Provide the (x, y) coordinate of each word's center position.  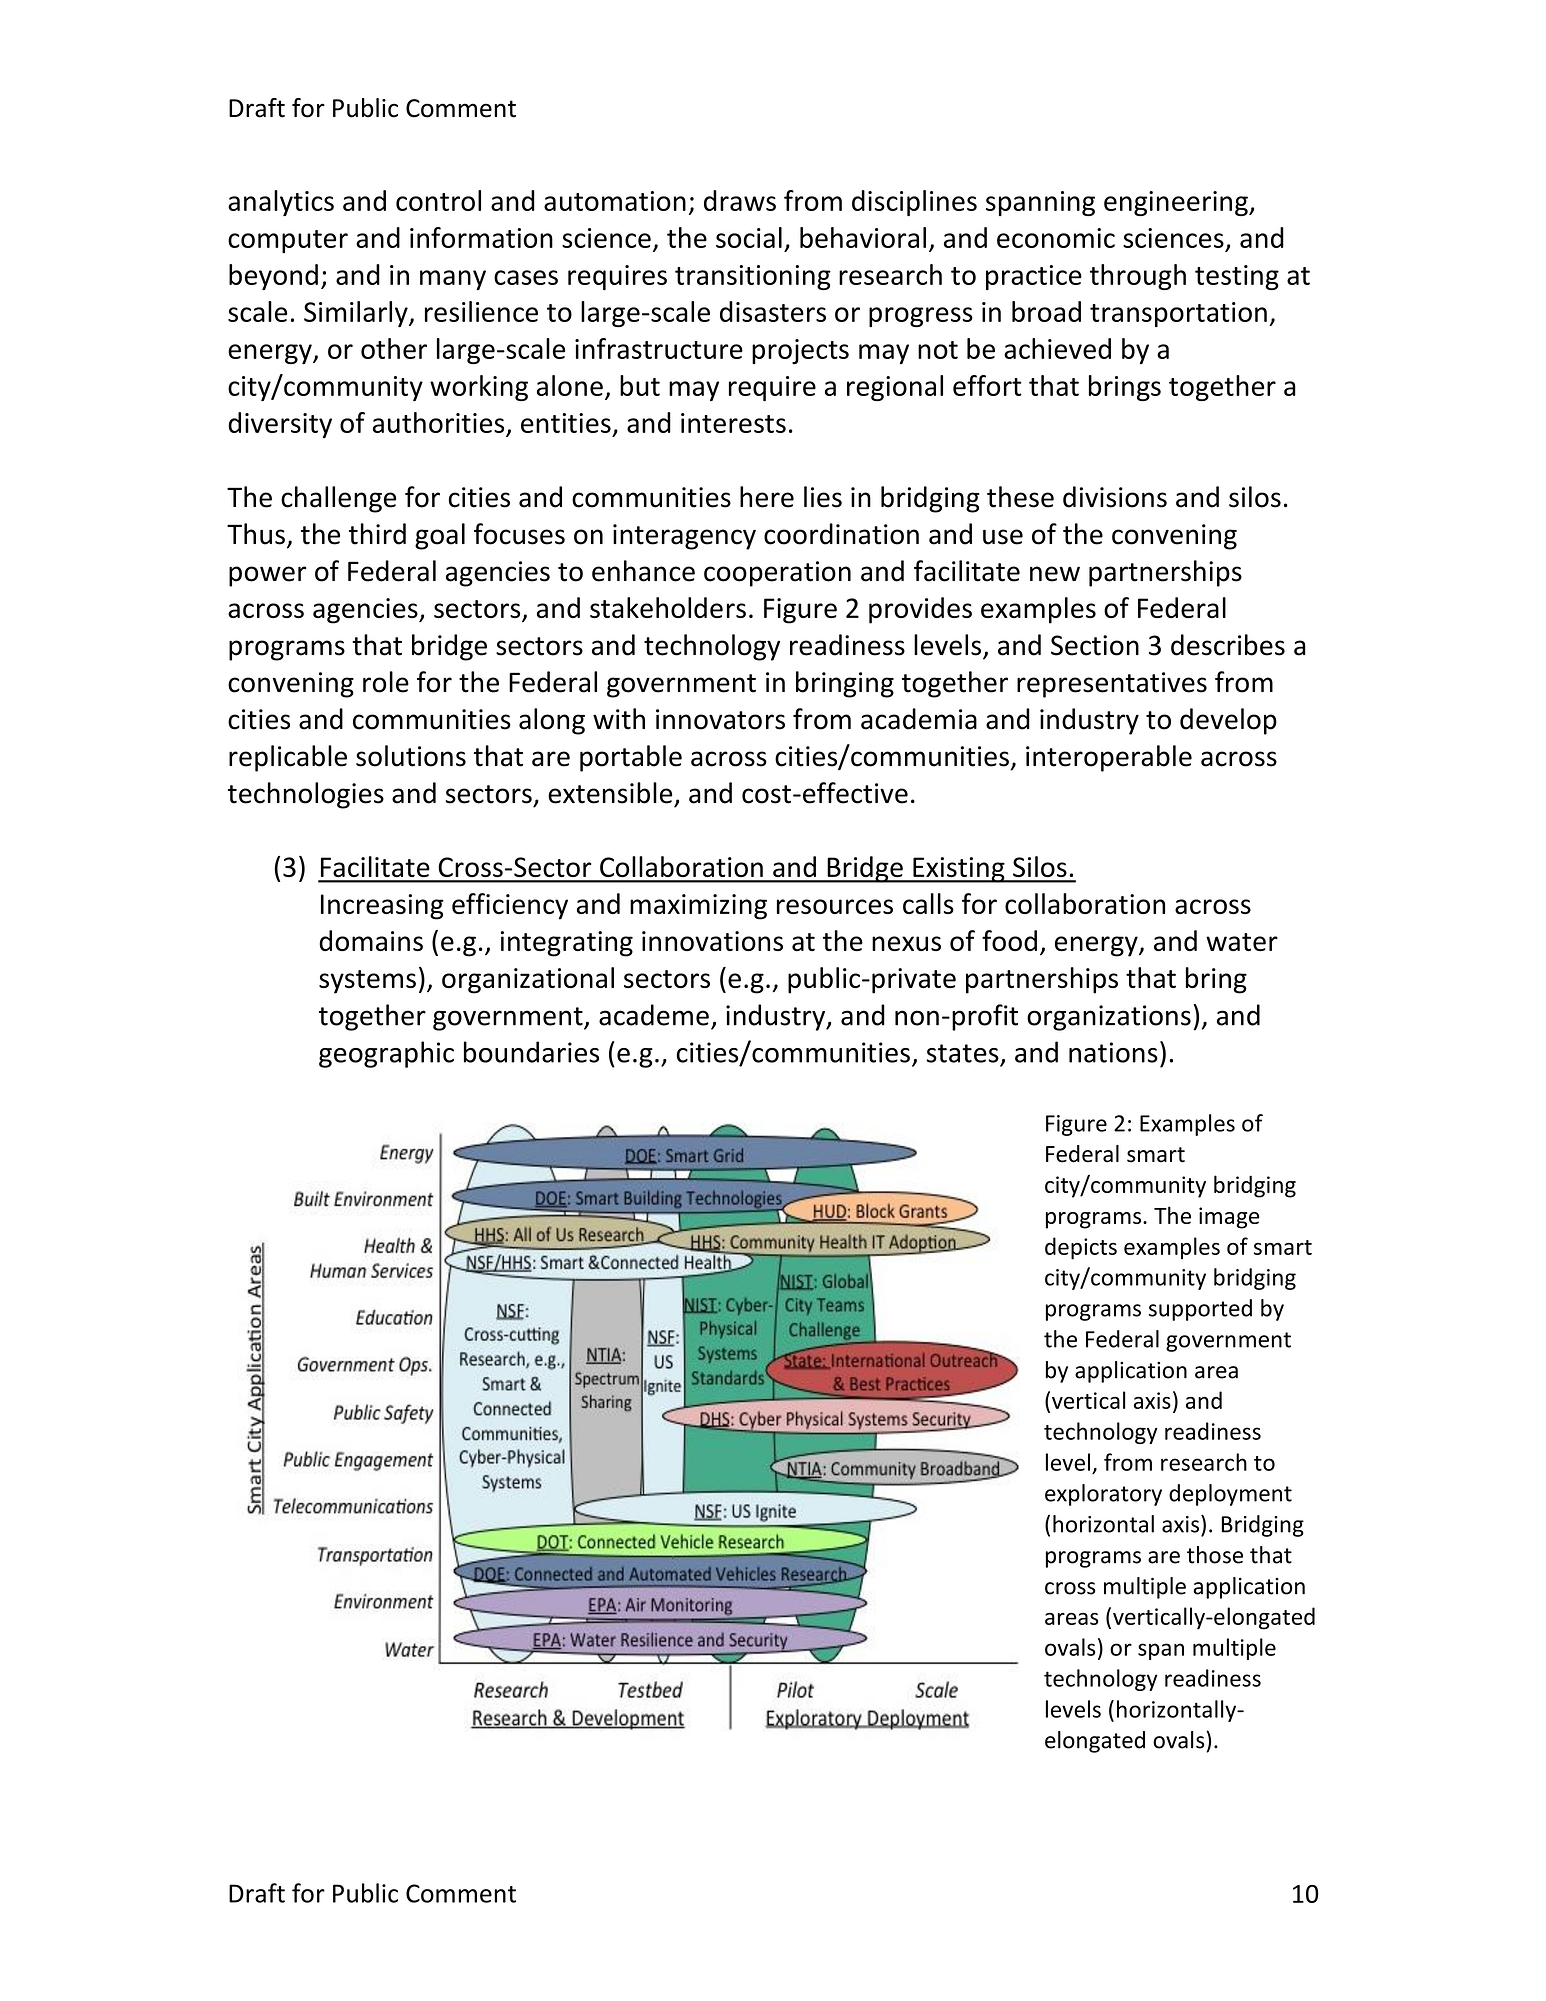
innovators (720, 719)
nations (1113, 1052)
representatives (1112, 685)
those (1215, 1555)
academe (654, 1015)
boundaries (531, 1052)
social (749, 237)
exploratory (1103, 1495)
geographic (386, 1054)
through (1138, 277)
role (386, 682)
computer (288, 241)
